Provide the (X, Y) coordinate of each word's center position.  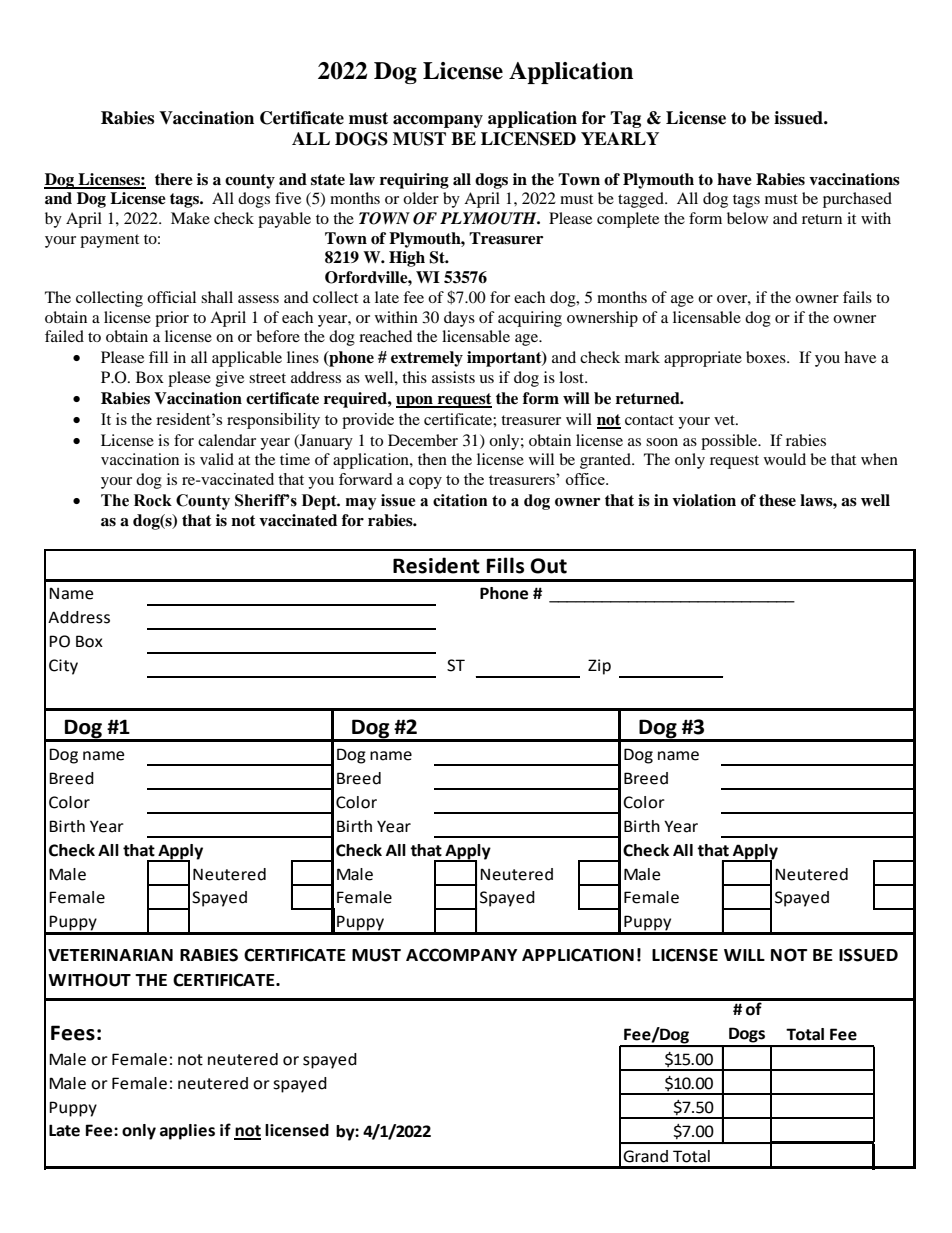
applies (187, 1132)
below (747, 218)
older (421, 198)
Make (190, 218)
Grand (645, 1156)
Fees (73, 1033)
